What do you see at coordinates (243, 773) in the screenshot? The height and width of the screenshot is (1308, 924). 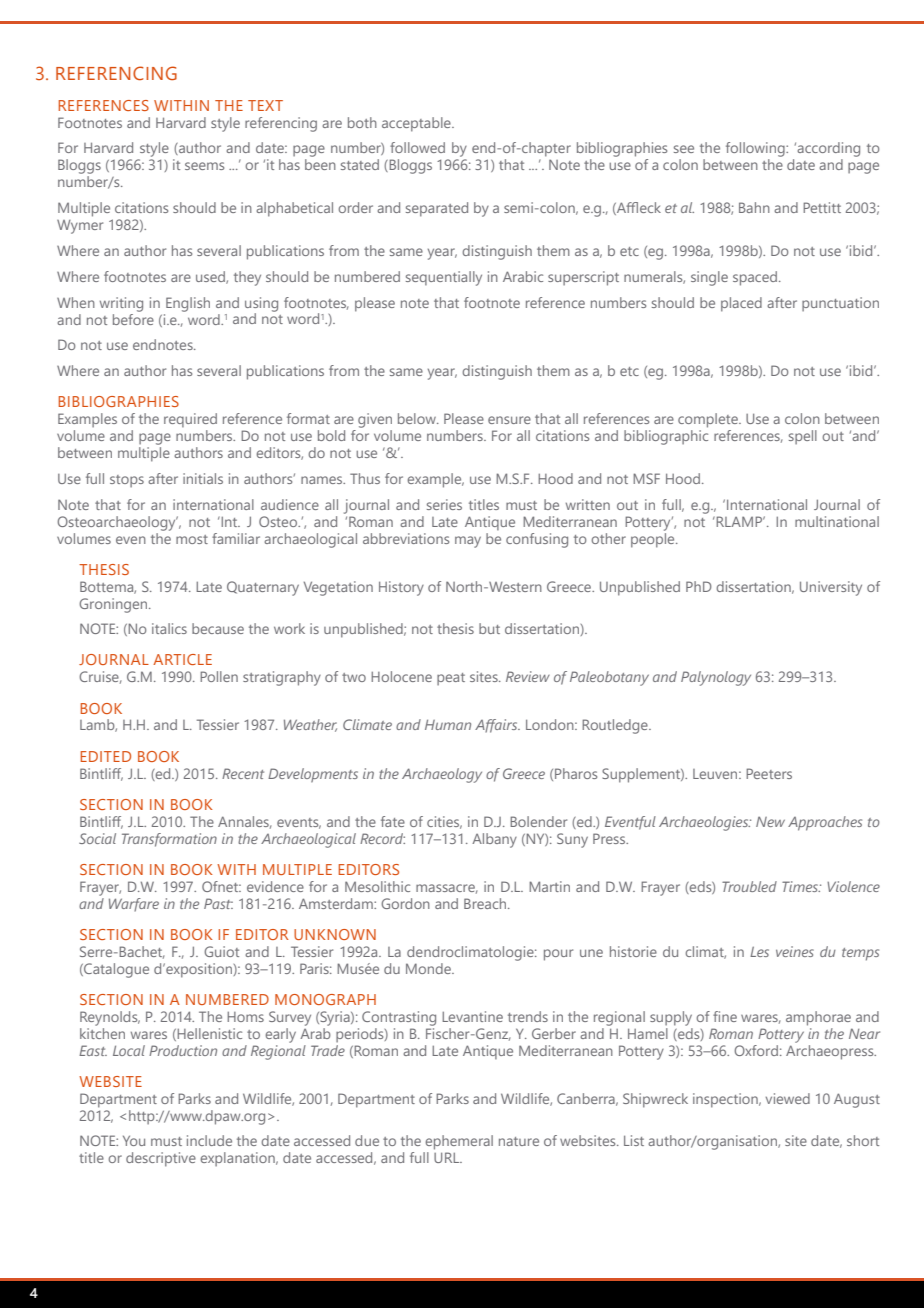 I see `Recent` at bounding box center [243, 773].
